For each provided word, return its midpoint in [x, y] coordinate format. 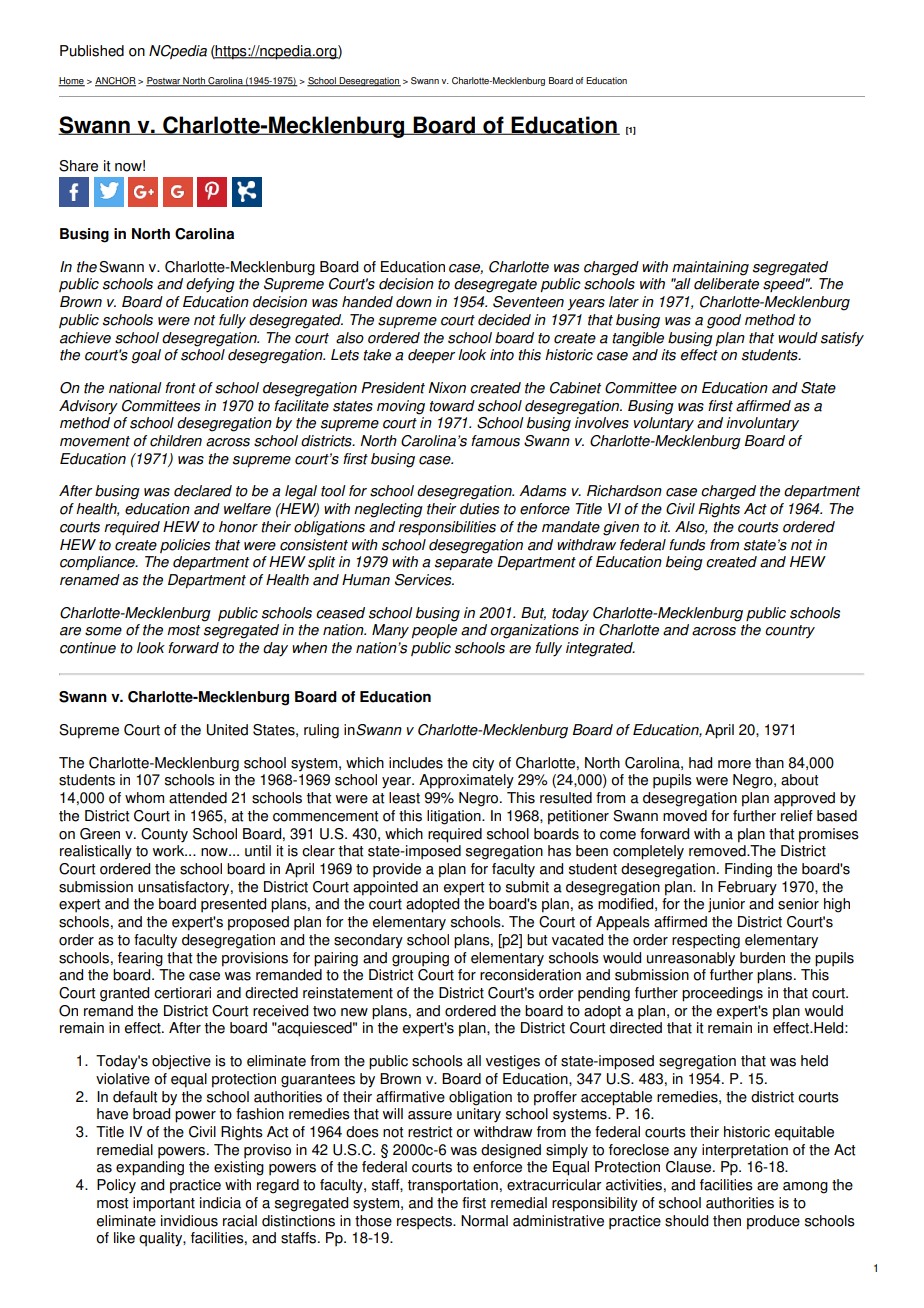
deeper [431, 356]
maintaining [710, 268]
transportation [453, 1186]
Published [92, 51]
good [724, 321]
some [103, 631]
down [414, 302]
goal [146, 356]
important [164, 1204]
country [790, 632]
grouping [420, 959]
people [434, 631]
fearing [140, 959]
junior [726, 905]
